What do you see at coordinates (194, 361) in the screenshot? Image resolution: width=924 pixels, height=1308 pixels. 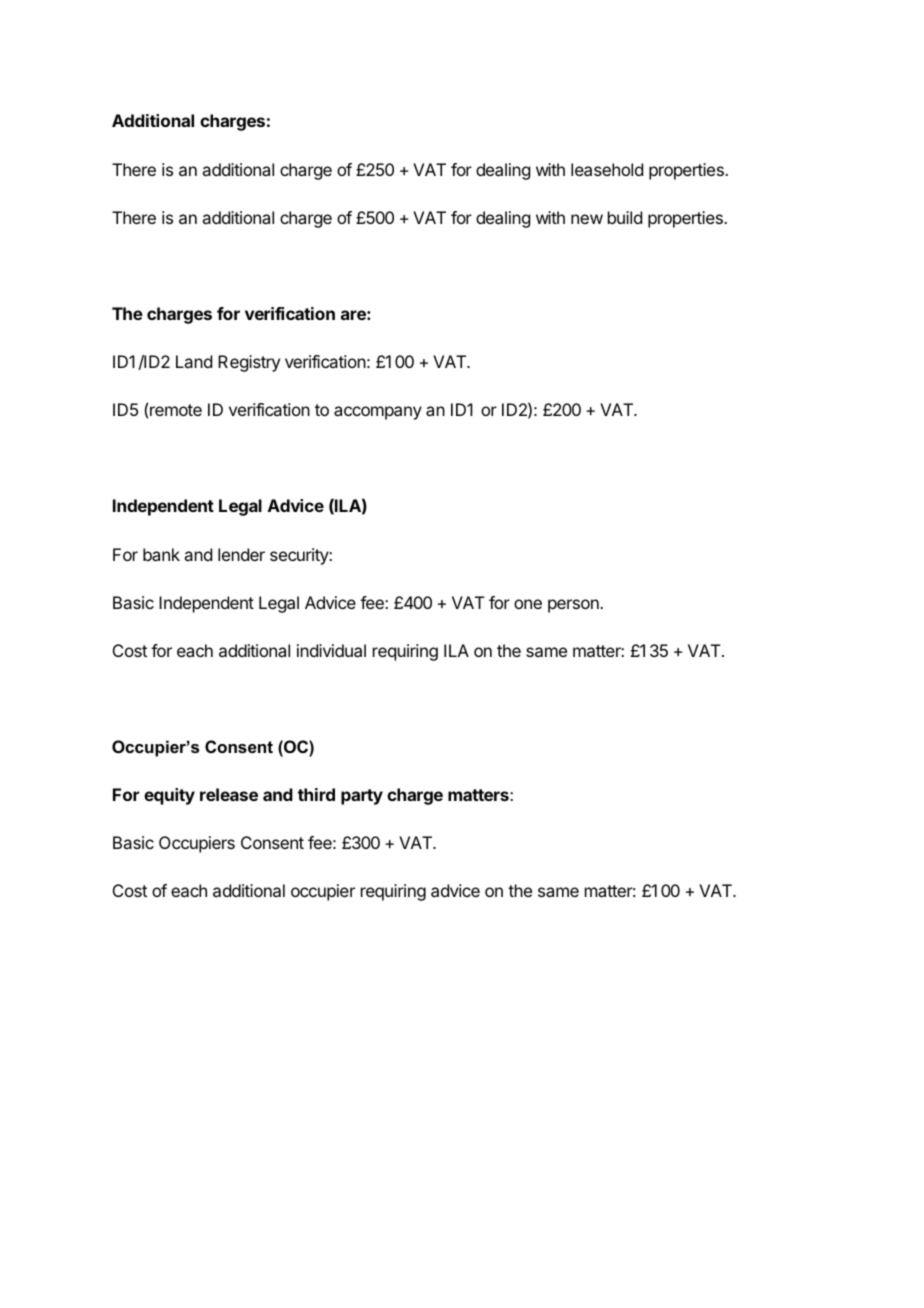 I see `Land` at bounding box center [194, 361].
